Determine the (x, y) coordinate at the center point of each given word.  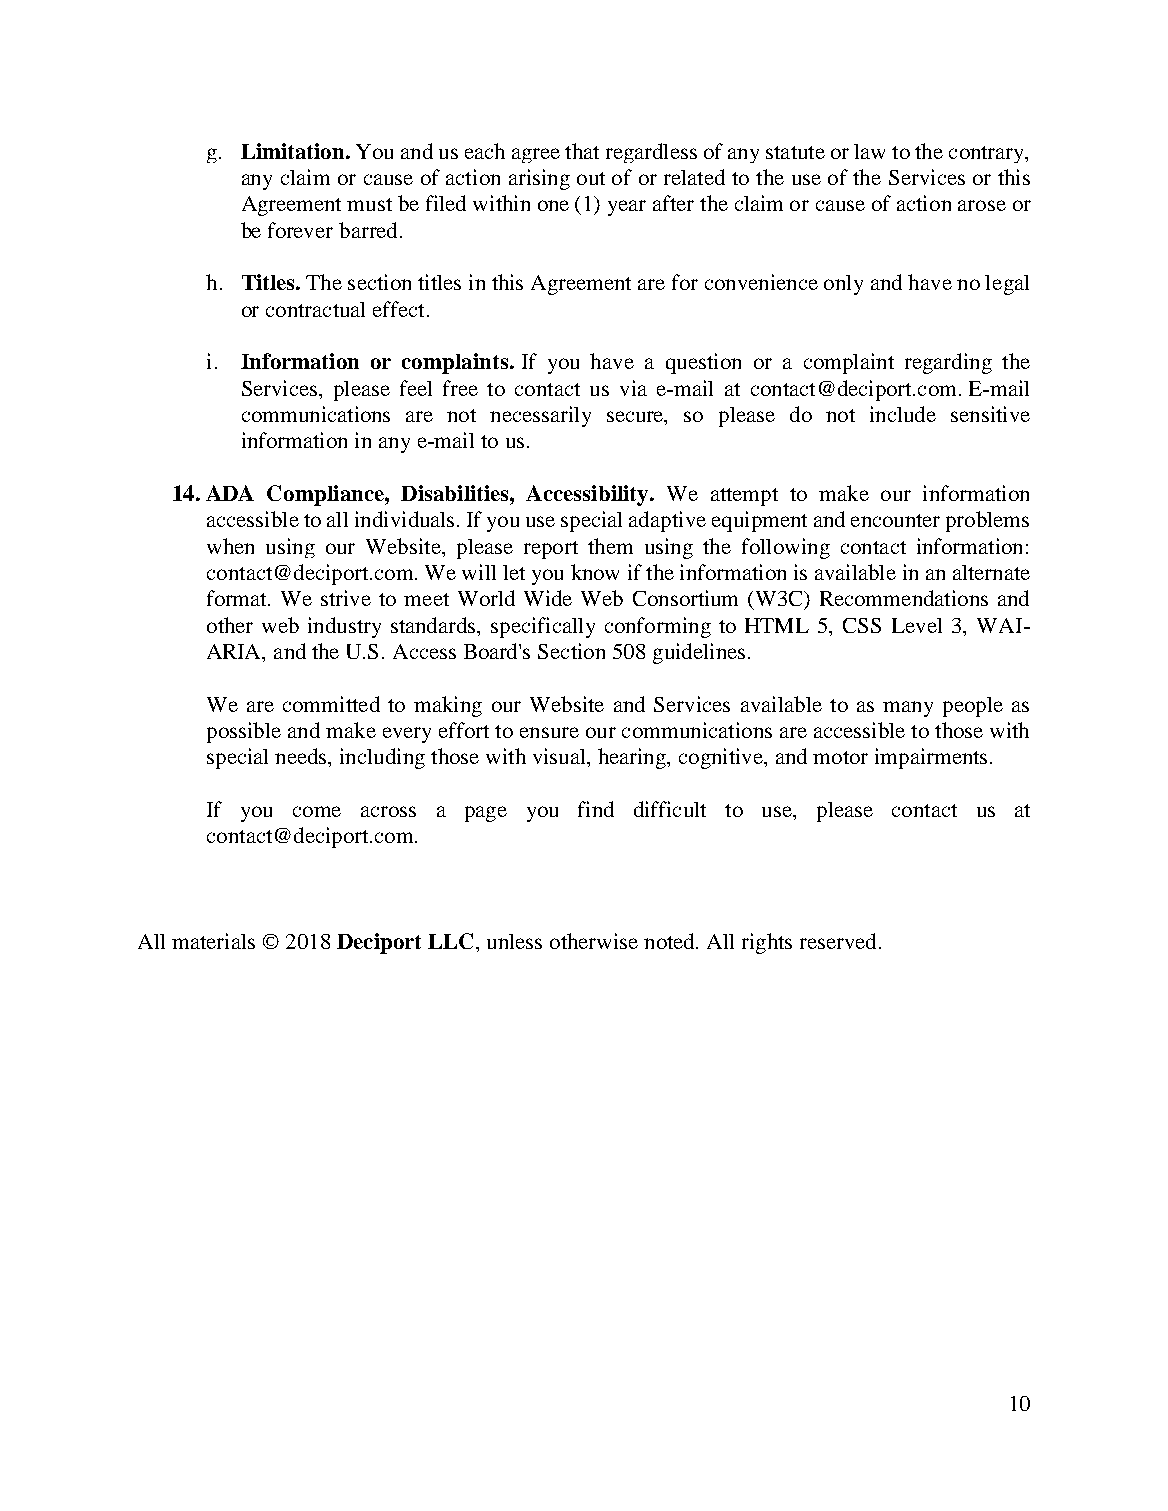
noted (670, 941)
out (591, 178)
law (869, 151)
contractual (315, 309)
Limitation (294, 151)
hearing (633, 758)
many (908, 709)
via (633, 388)
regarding (948, 363)
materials (213, 941)
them (610, 546)
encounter (895, 520)
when (230, 546)
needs (302, 756)
